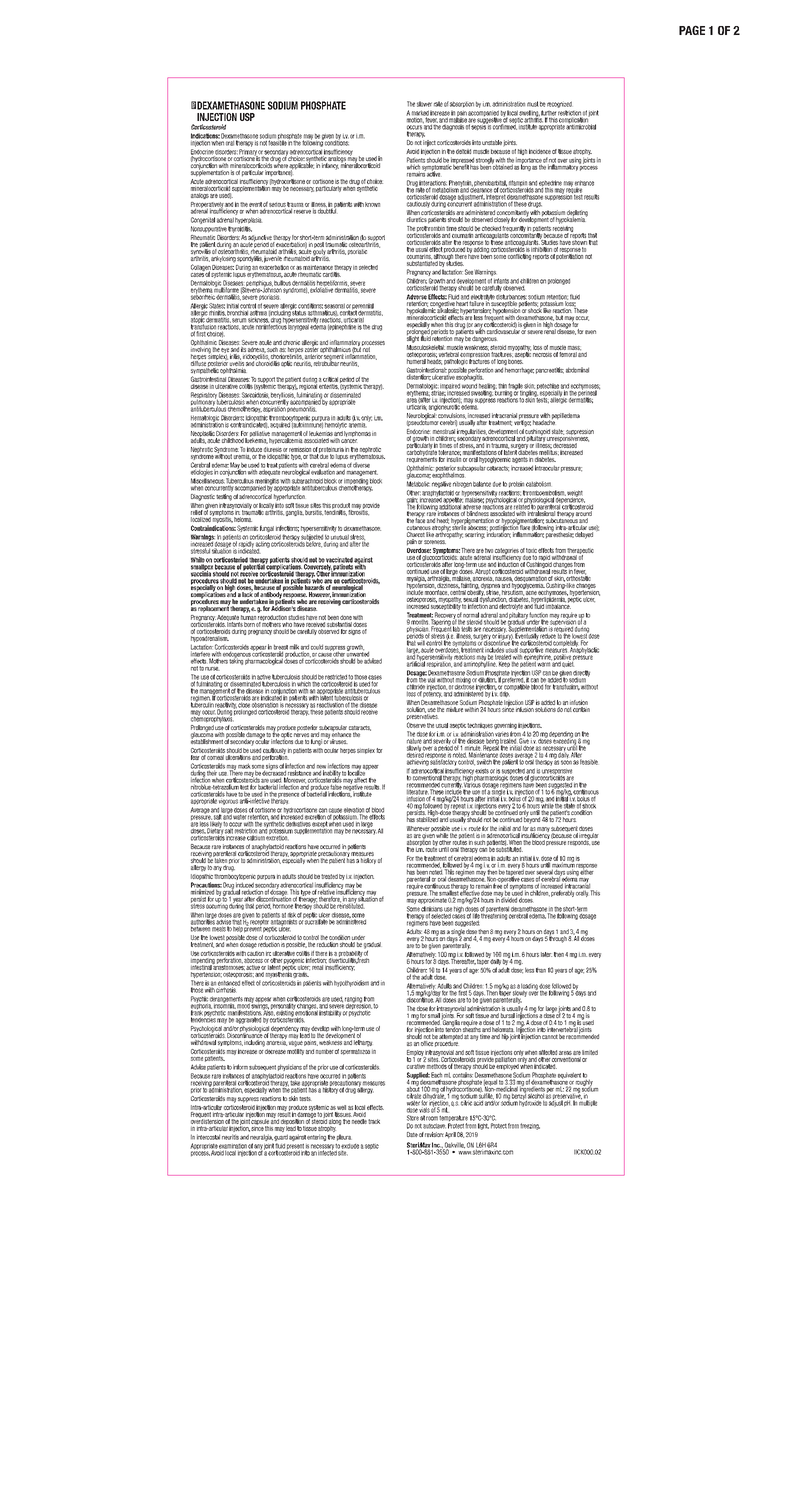 This screenshot has width=792, height=1512. What do you see at coordinates (480, 726) in the screenshot?
I see `techniques` at bounding box center [480, 726].
